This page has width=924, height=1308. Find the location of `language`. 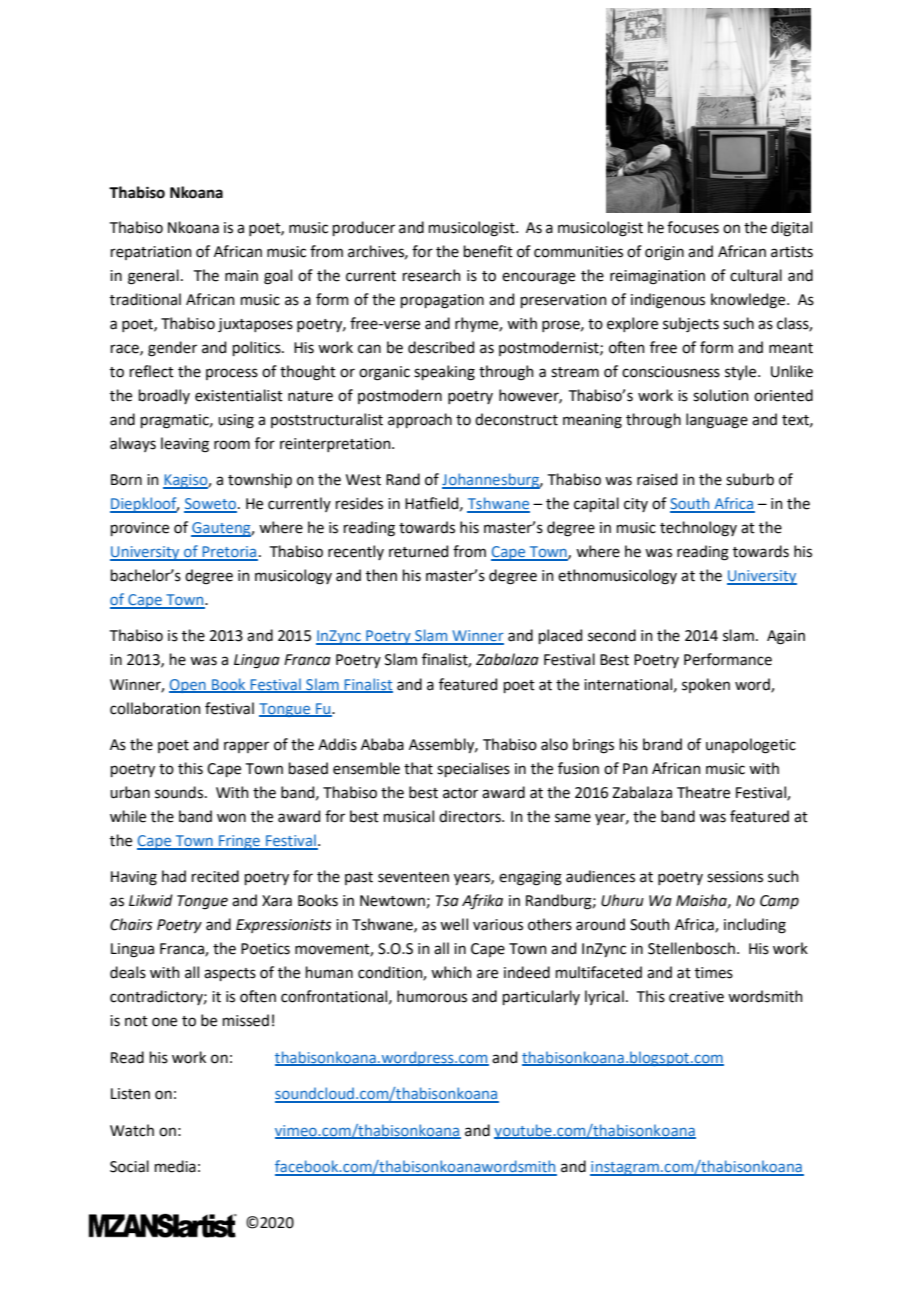

language is located at coordinates (717, 421).
